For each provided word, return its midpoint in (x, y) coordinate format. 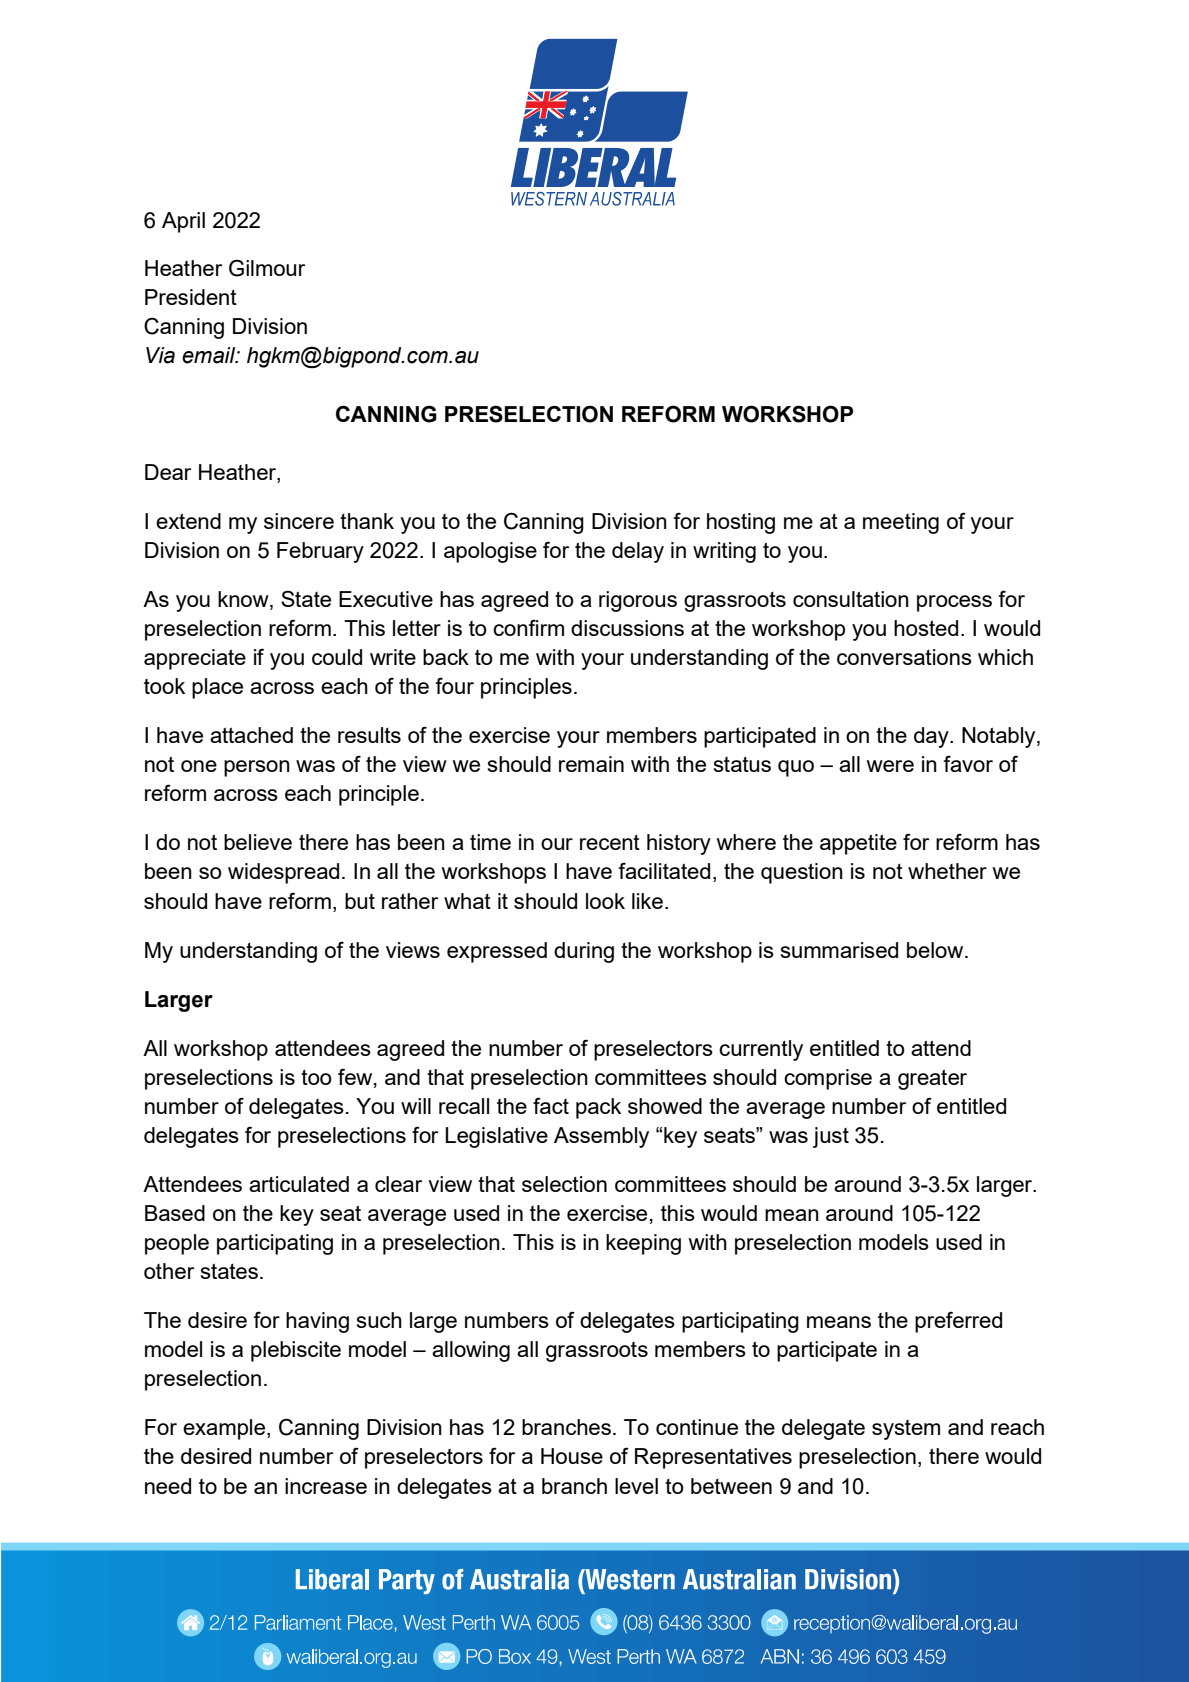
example (225, 1429)
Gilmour (267, 268)
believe (258, 842)
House (572, 1456)
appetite (858, 844)
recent (610, 842)
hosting (741, 523)
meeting (901, 523)
